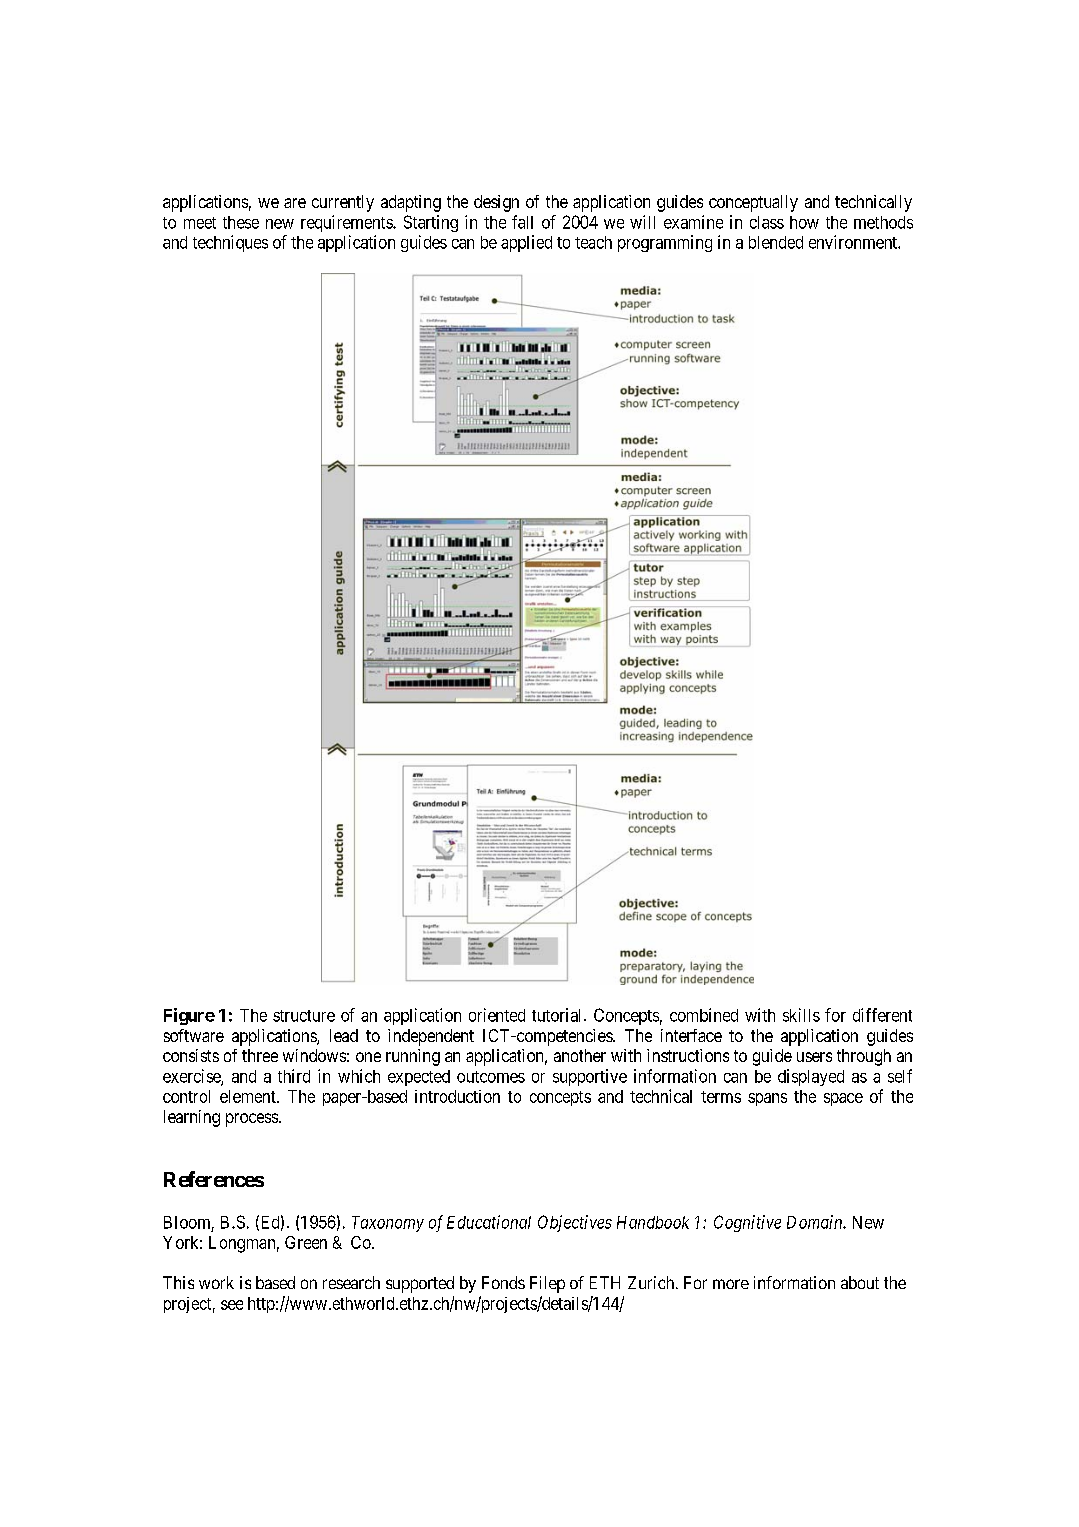  I want to click on skills, so click(801, 1015).
